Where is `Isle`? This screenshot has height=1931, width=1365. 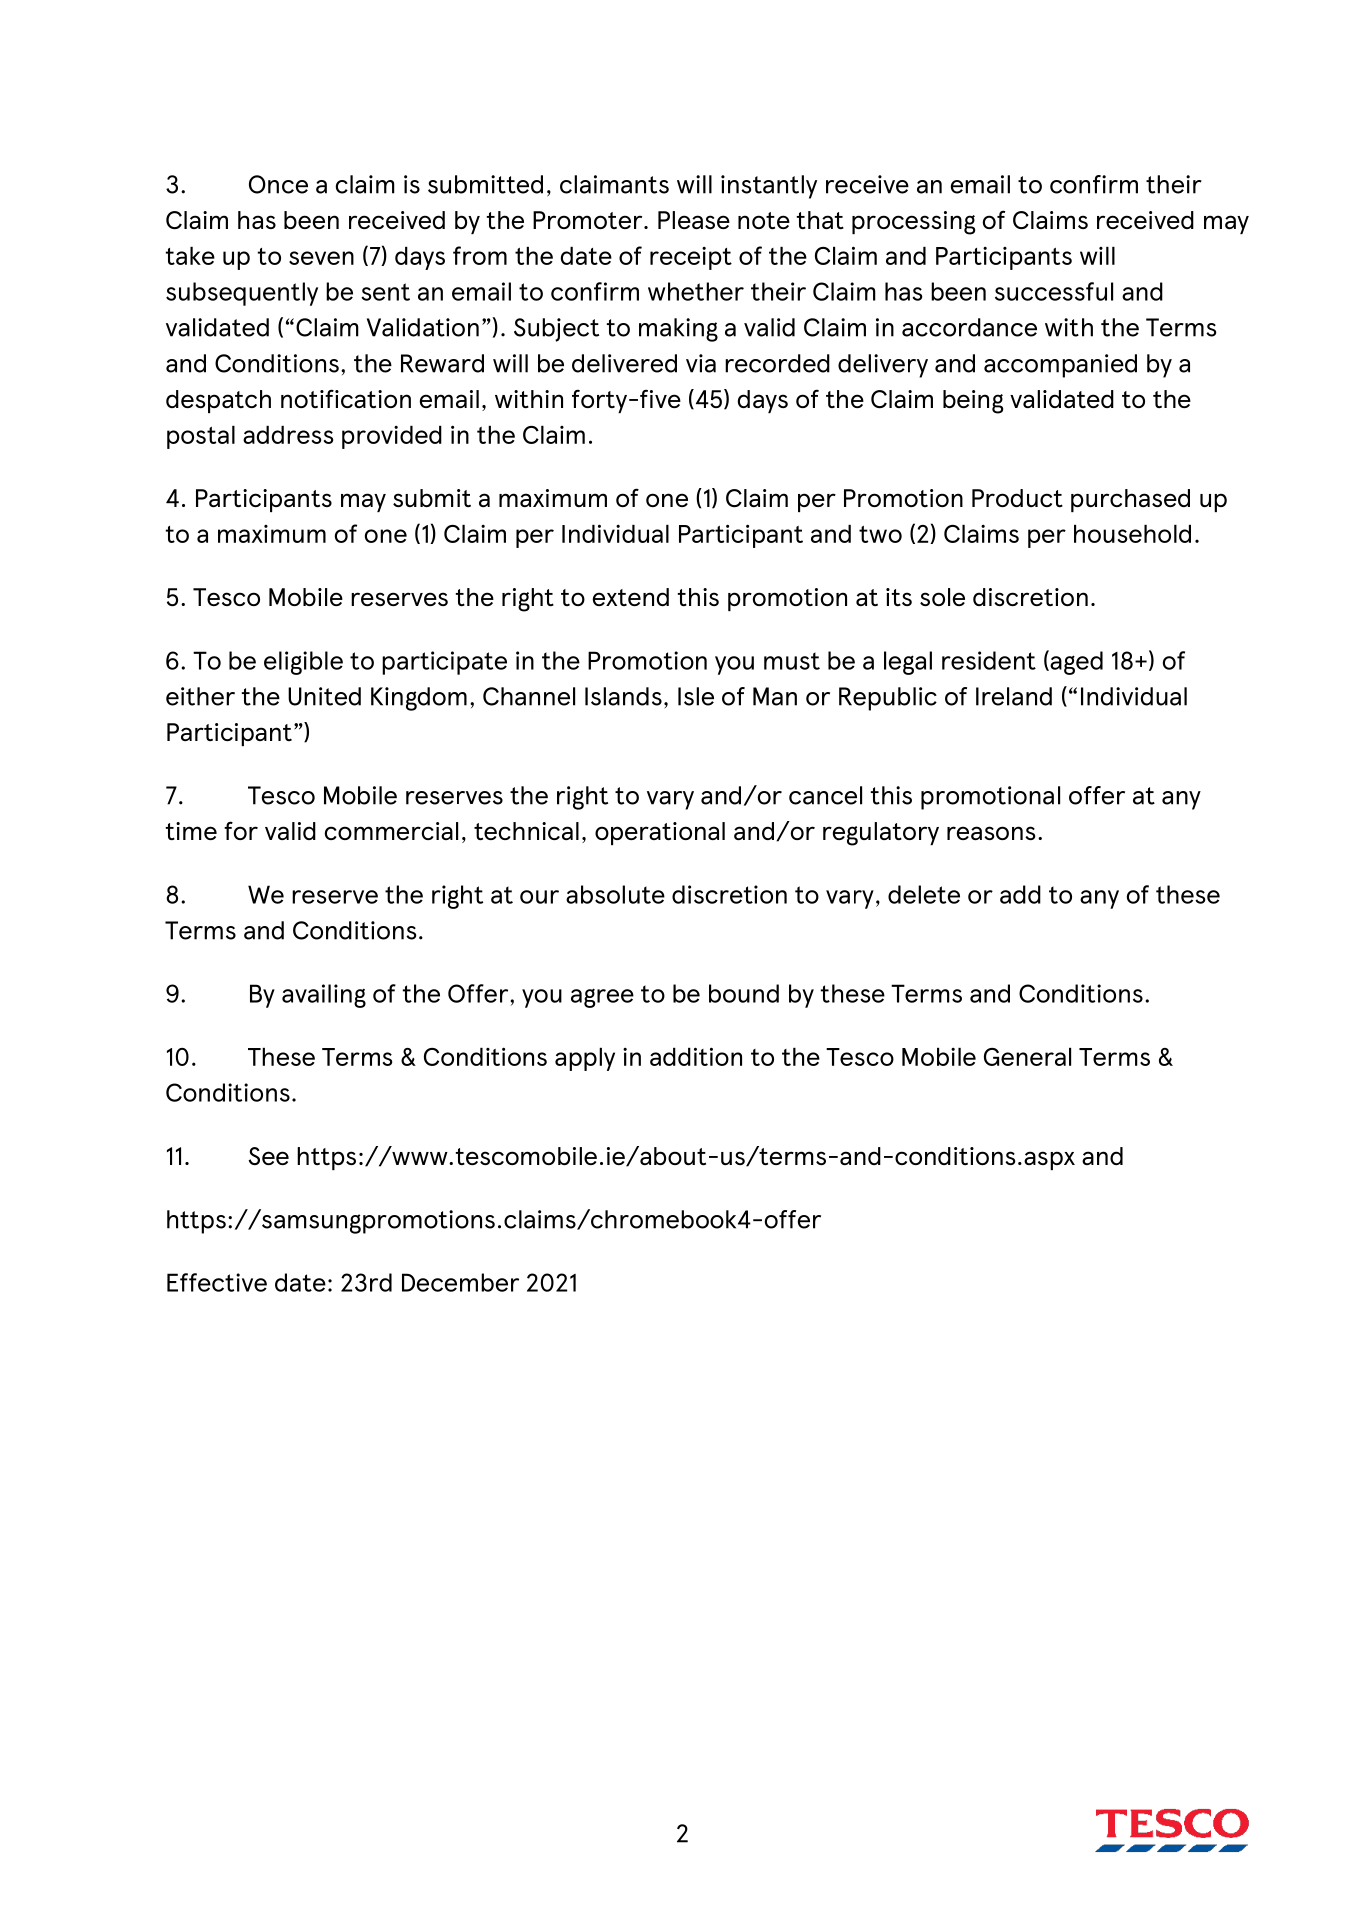
Isle is located at coordinates (696, 696).
